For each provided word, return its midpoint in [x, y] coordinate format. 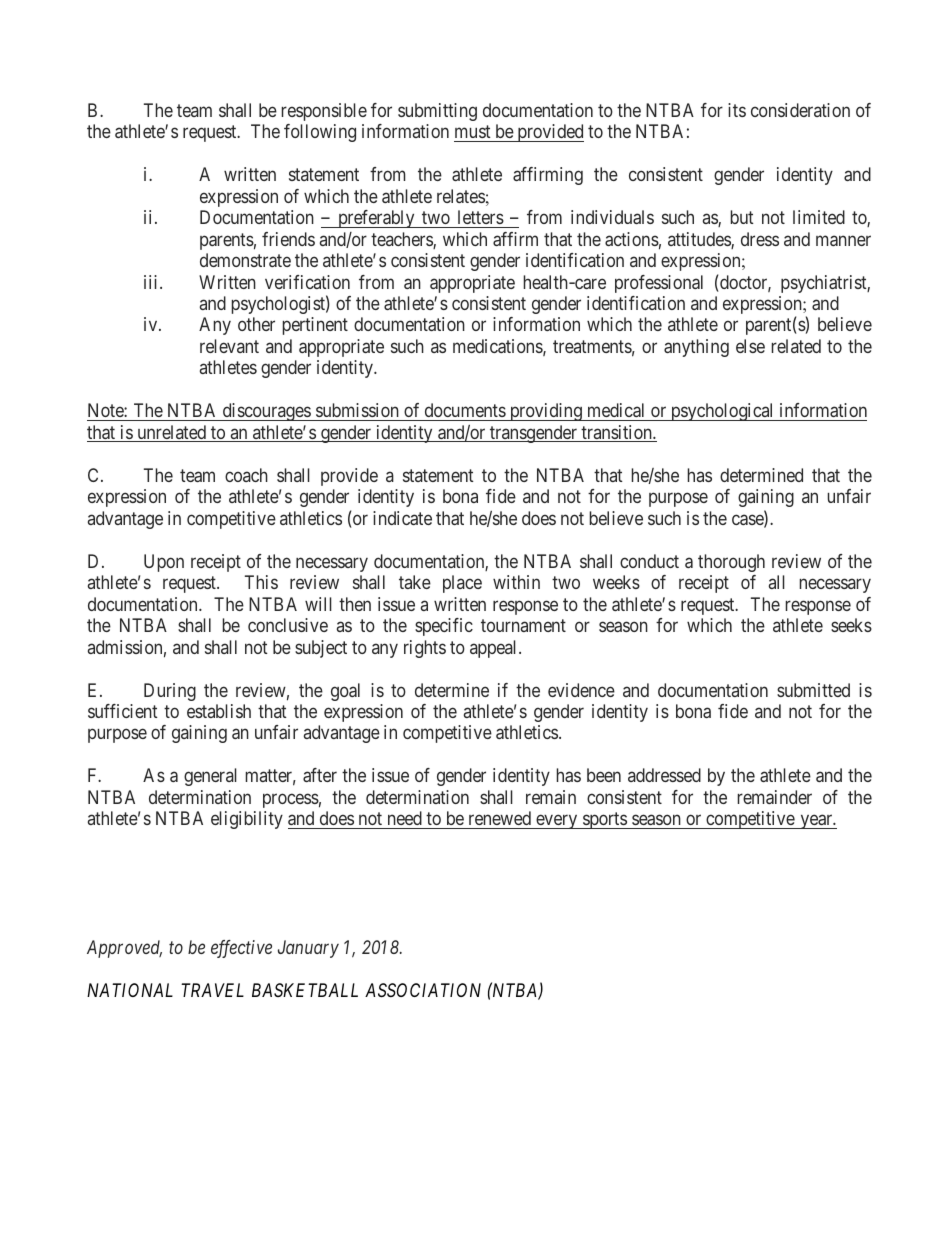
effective [241, 949]
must [473, 131]
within [516, 582]
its [737, 110]
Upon [164, 563]
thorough [731, 563]
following [320, 133]
